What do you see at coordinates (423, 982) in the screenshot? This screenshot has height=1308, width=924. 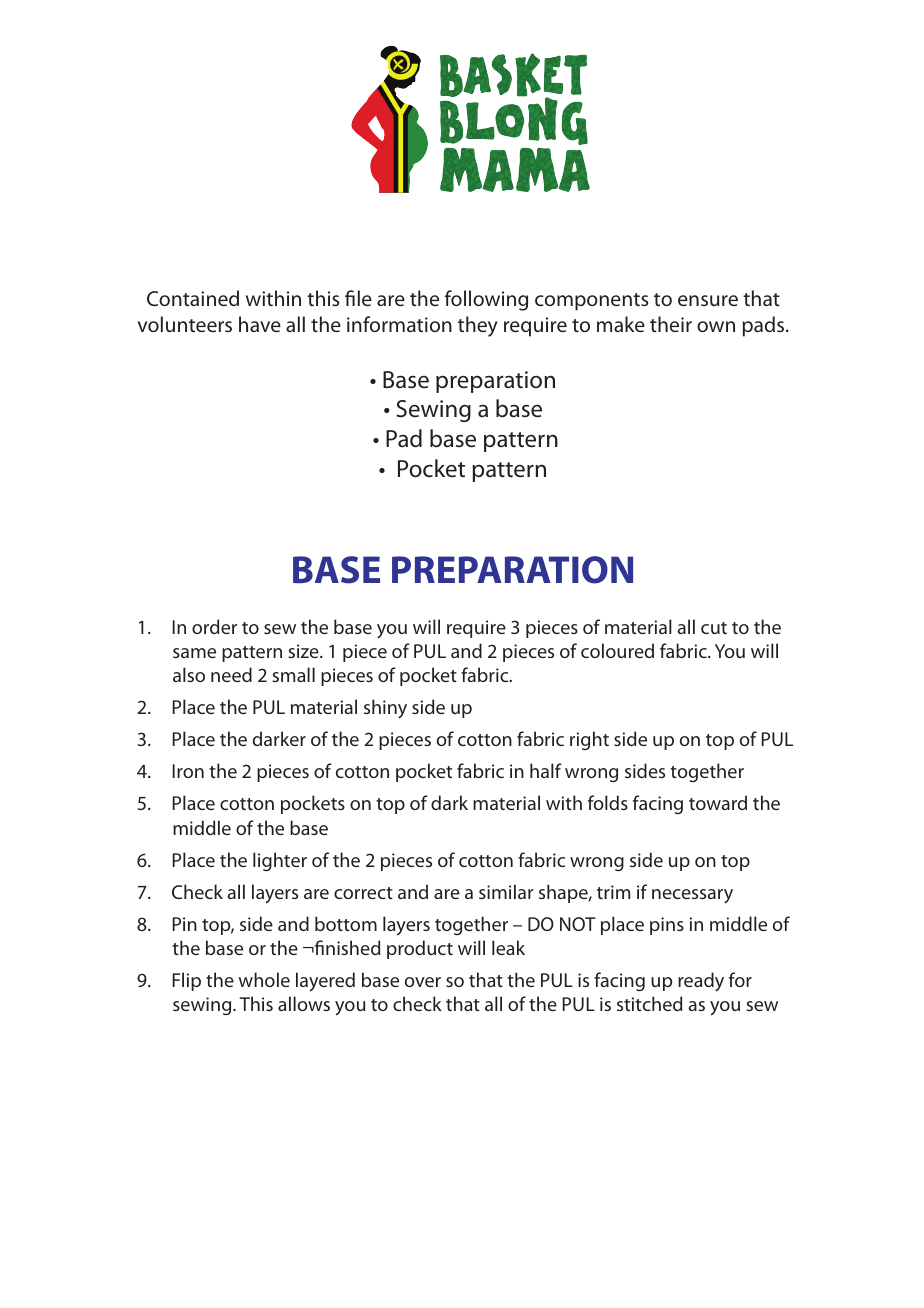 I see `over` at bounding box center [423, 982].
